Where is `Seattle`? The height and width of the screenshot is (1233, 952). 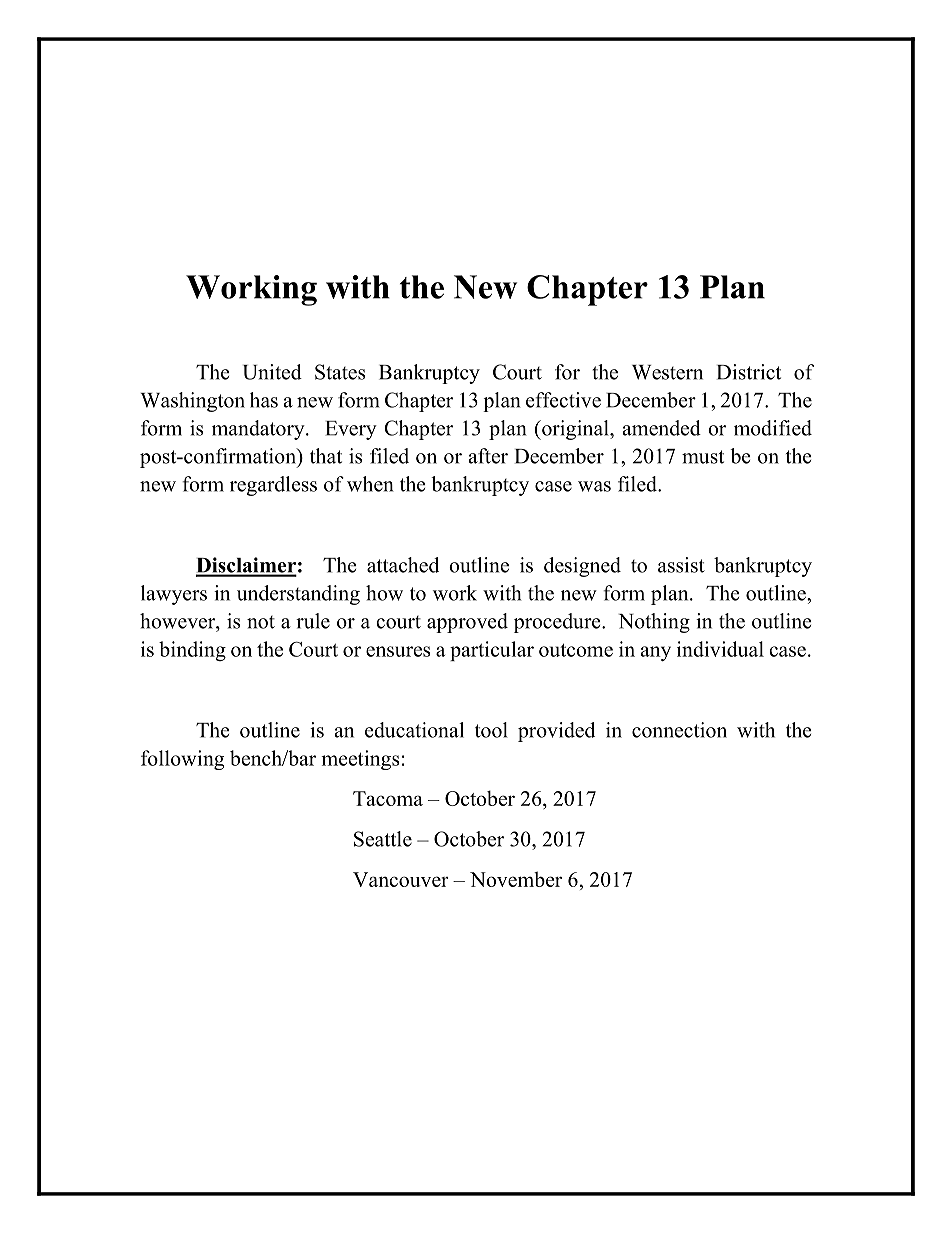
Seattle is located at coordinates (383, 839).
